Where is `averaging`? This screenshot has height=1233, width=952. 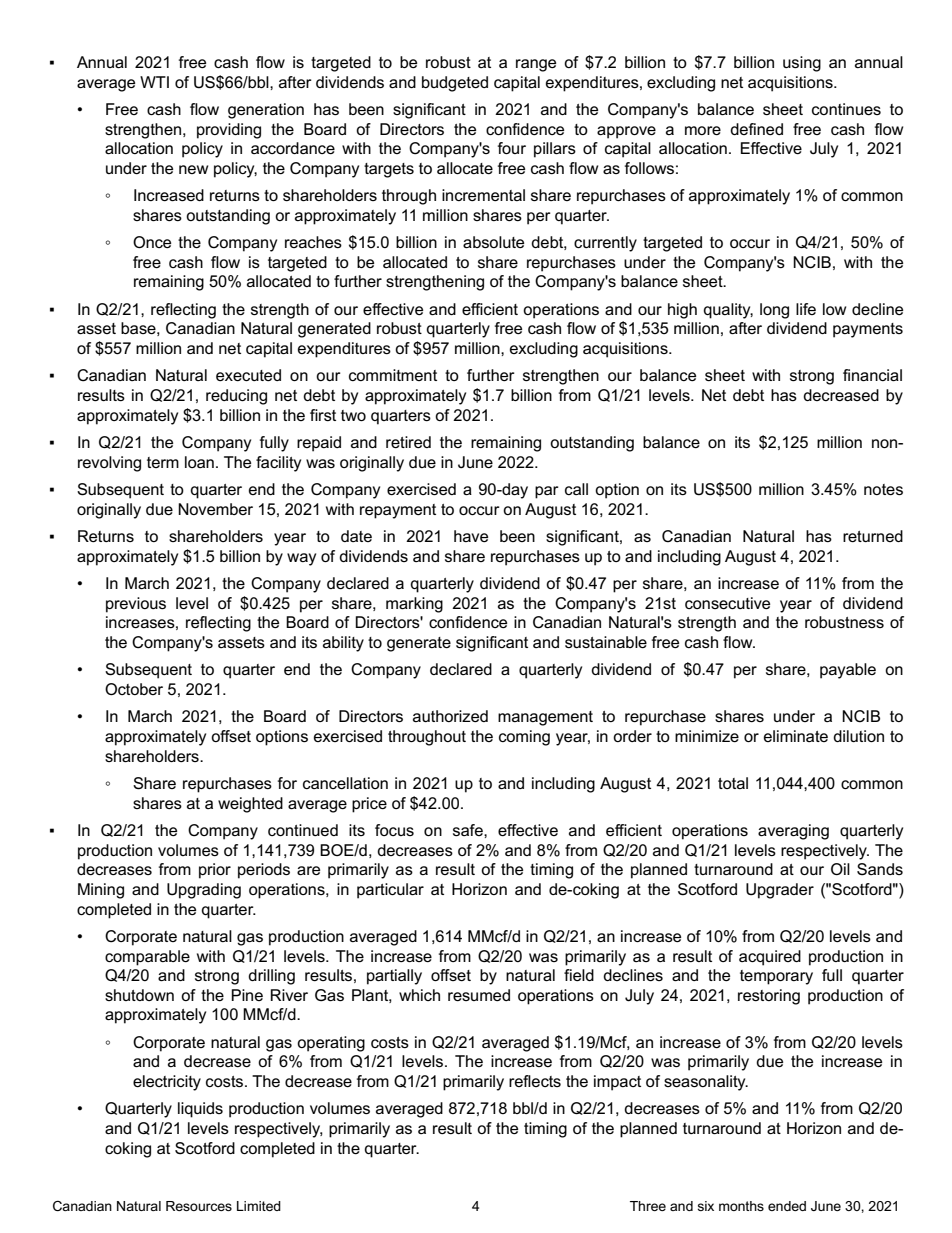 averaging is located at coordinates (793, 832).
